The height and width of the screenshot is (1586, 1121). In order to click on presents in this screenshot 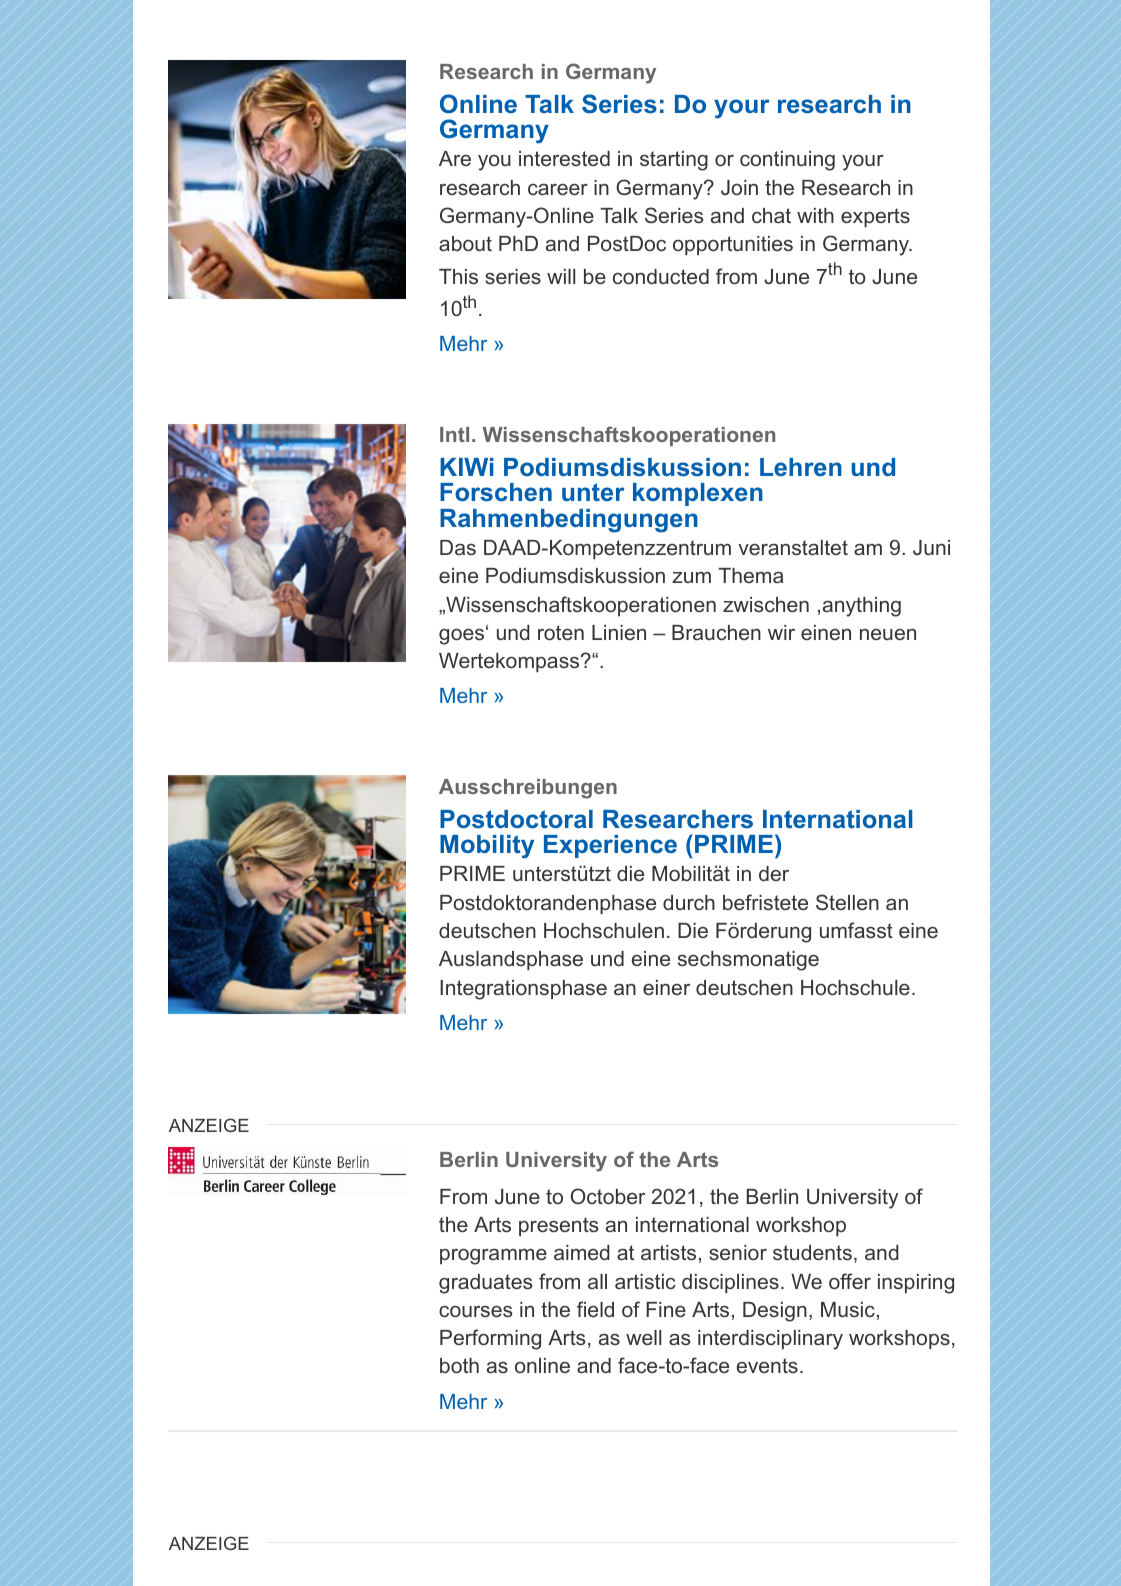, I will do `click(559, 1226)`.
